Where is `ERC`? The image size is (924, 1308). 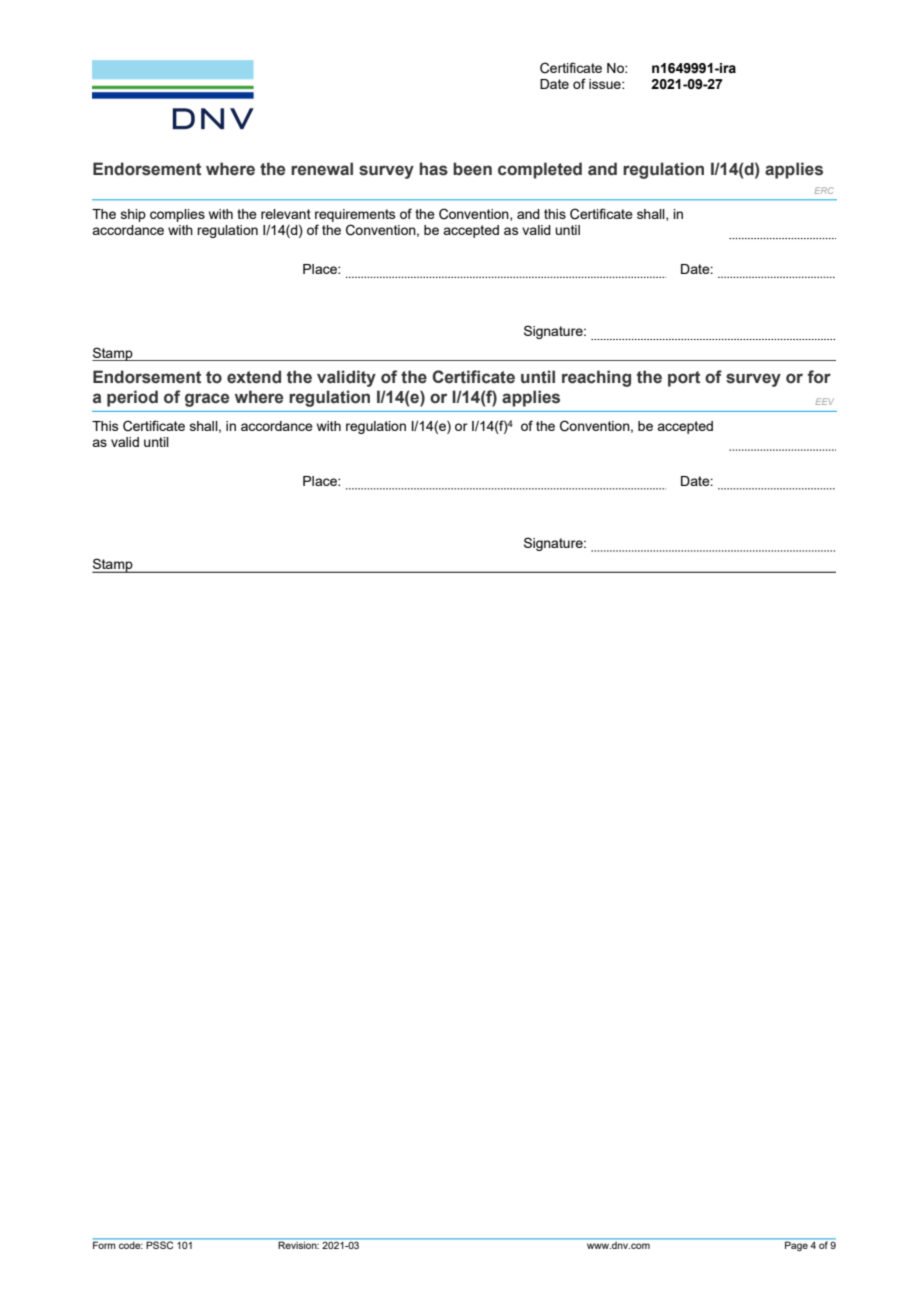
ERC is located at coordinates (824, 190).
